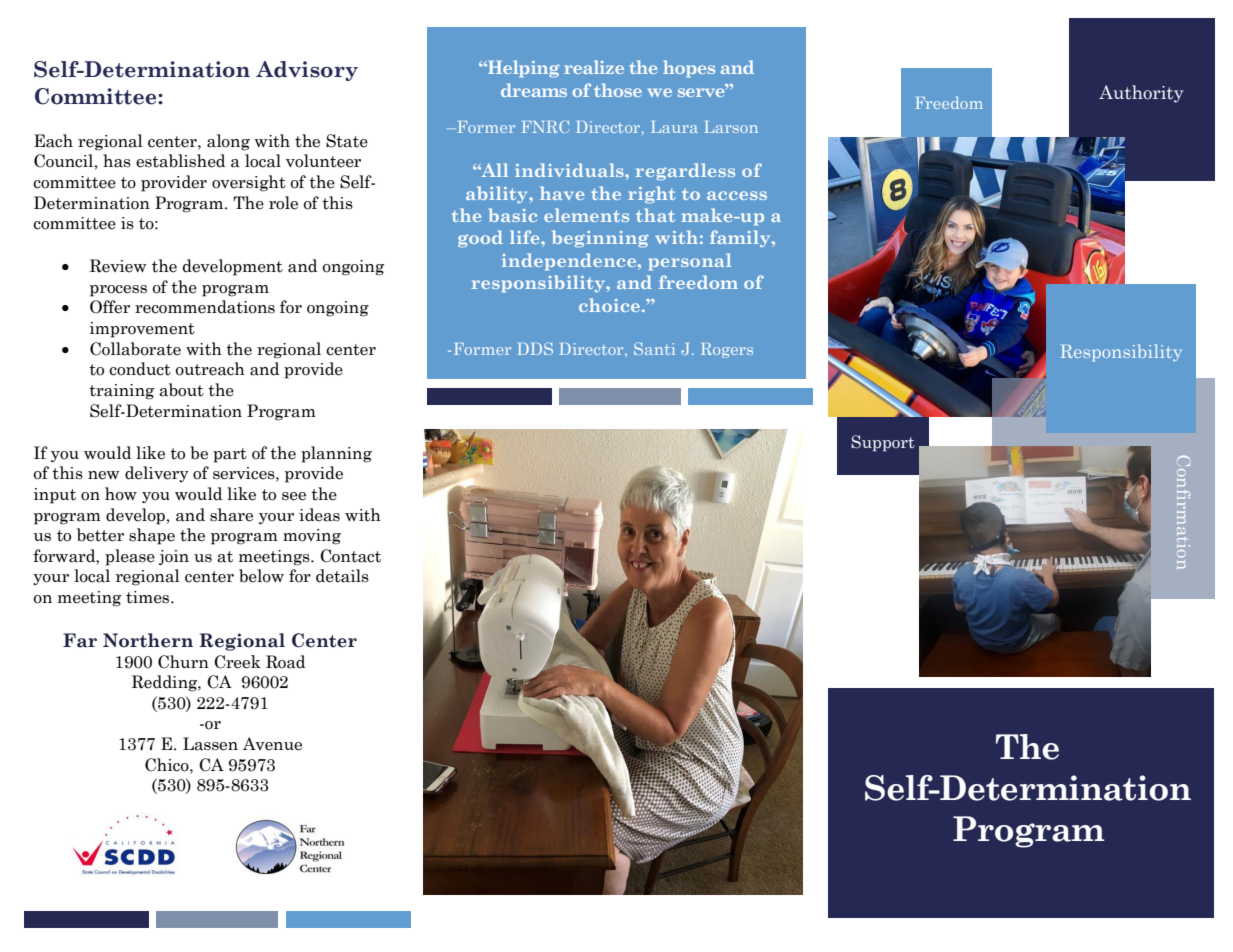 The height and width of the screenshot is (952, 1233). What do you see at coordinates (307, 71) in the screenshot?
I see `Advisory` at bounding box center [307, 71].
